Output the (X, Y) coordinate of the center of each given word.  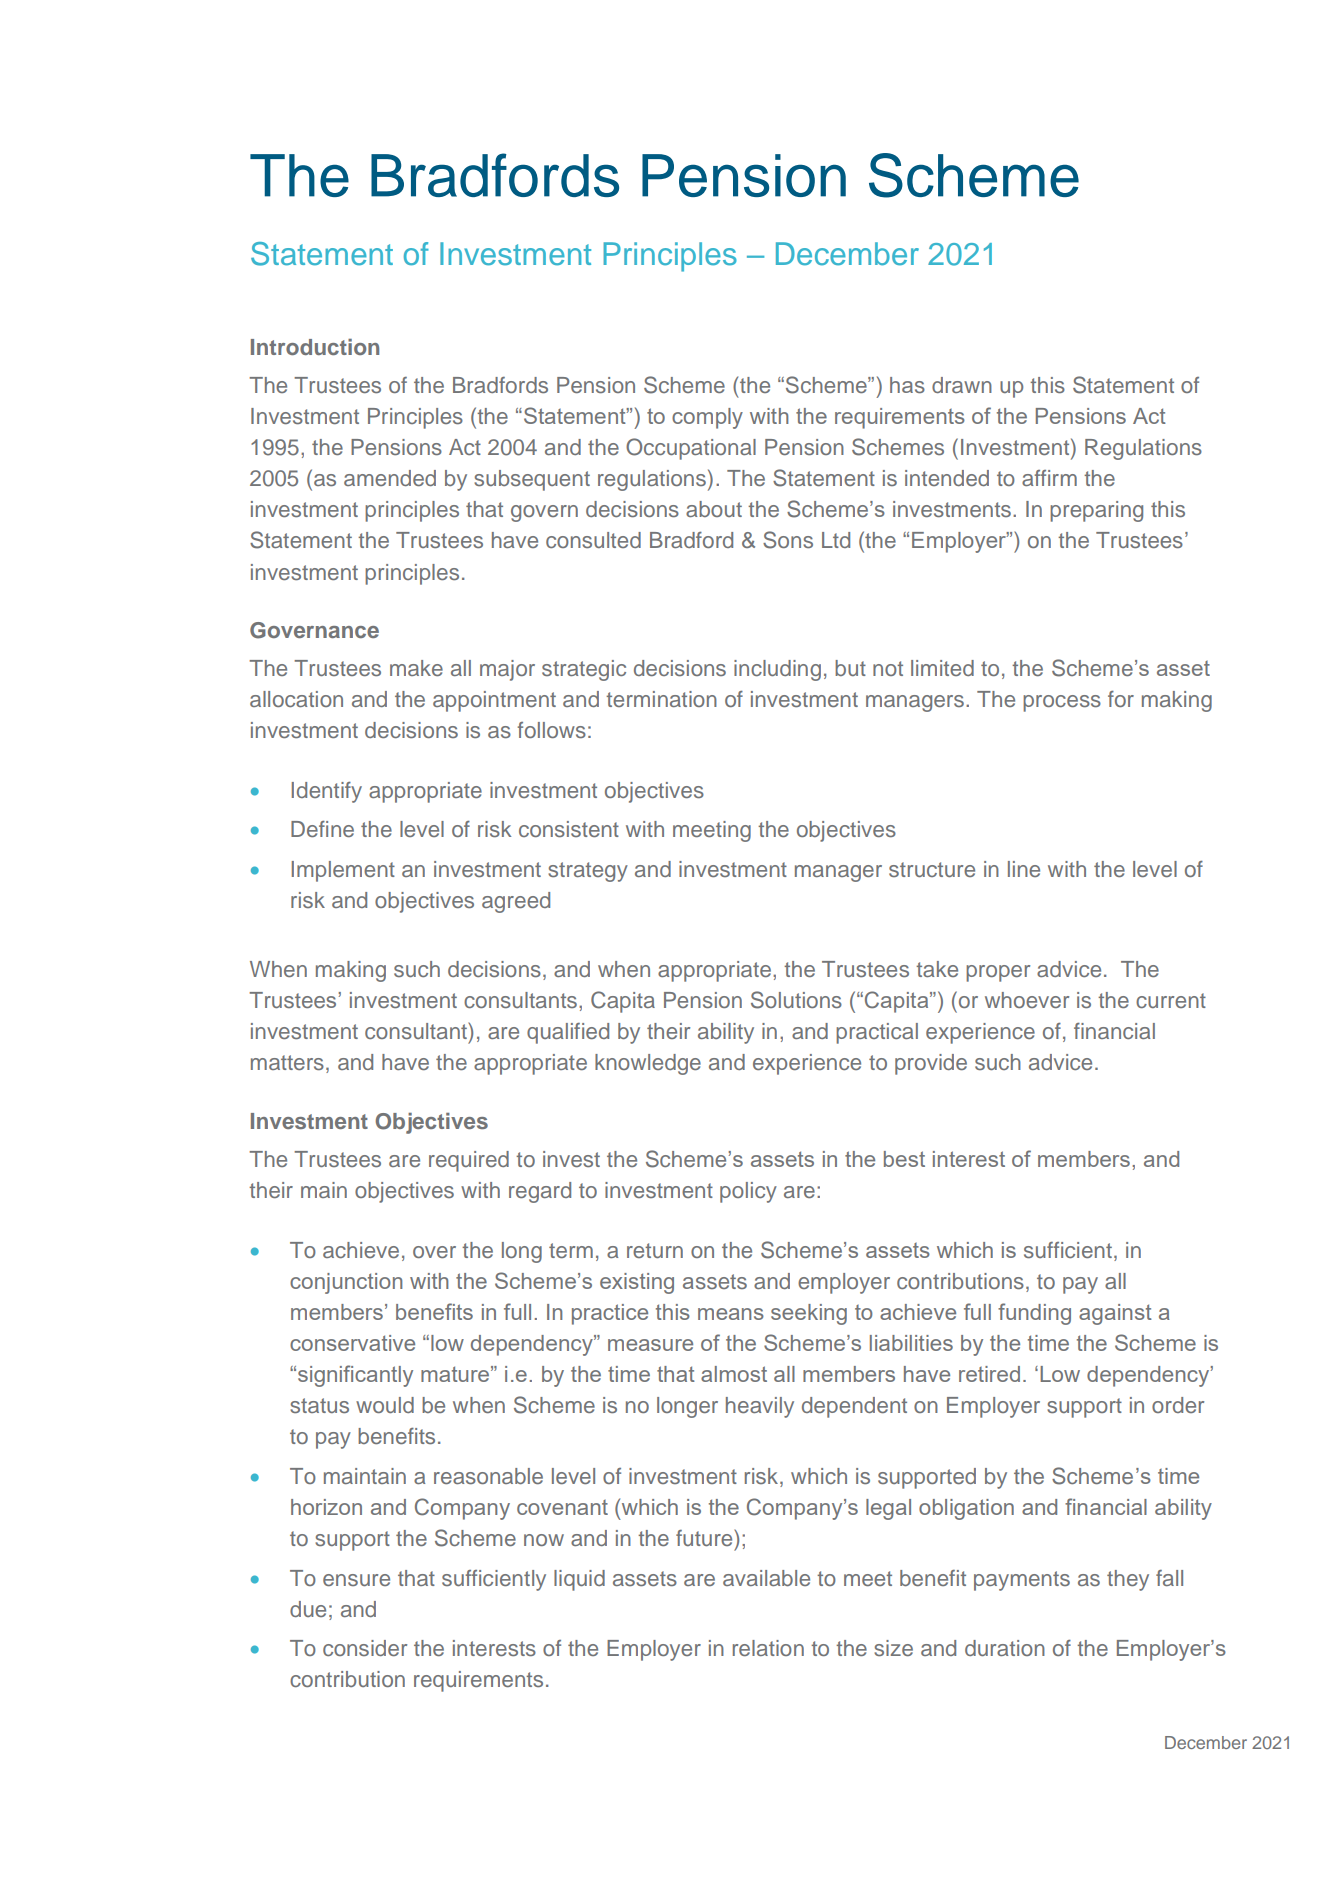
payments (1022, 1581)
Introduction (315, 347)
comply (707, 418)
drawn (962, 385)
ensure (356, 1580)
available (766, 1578)
